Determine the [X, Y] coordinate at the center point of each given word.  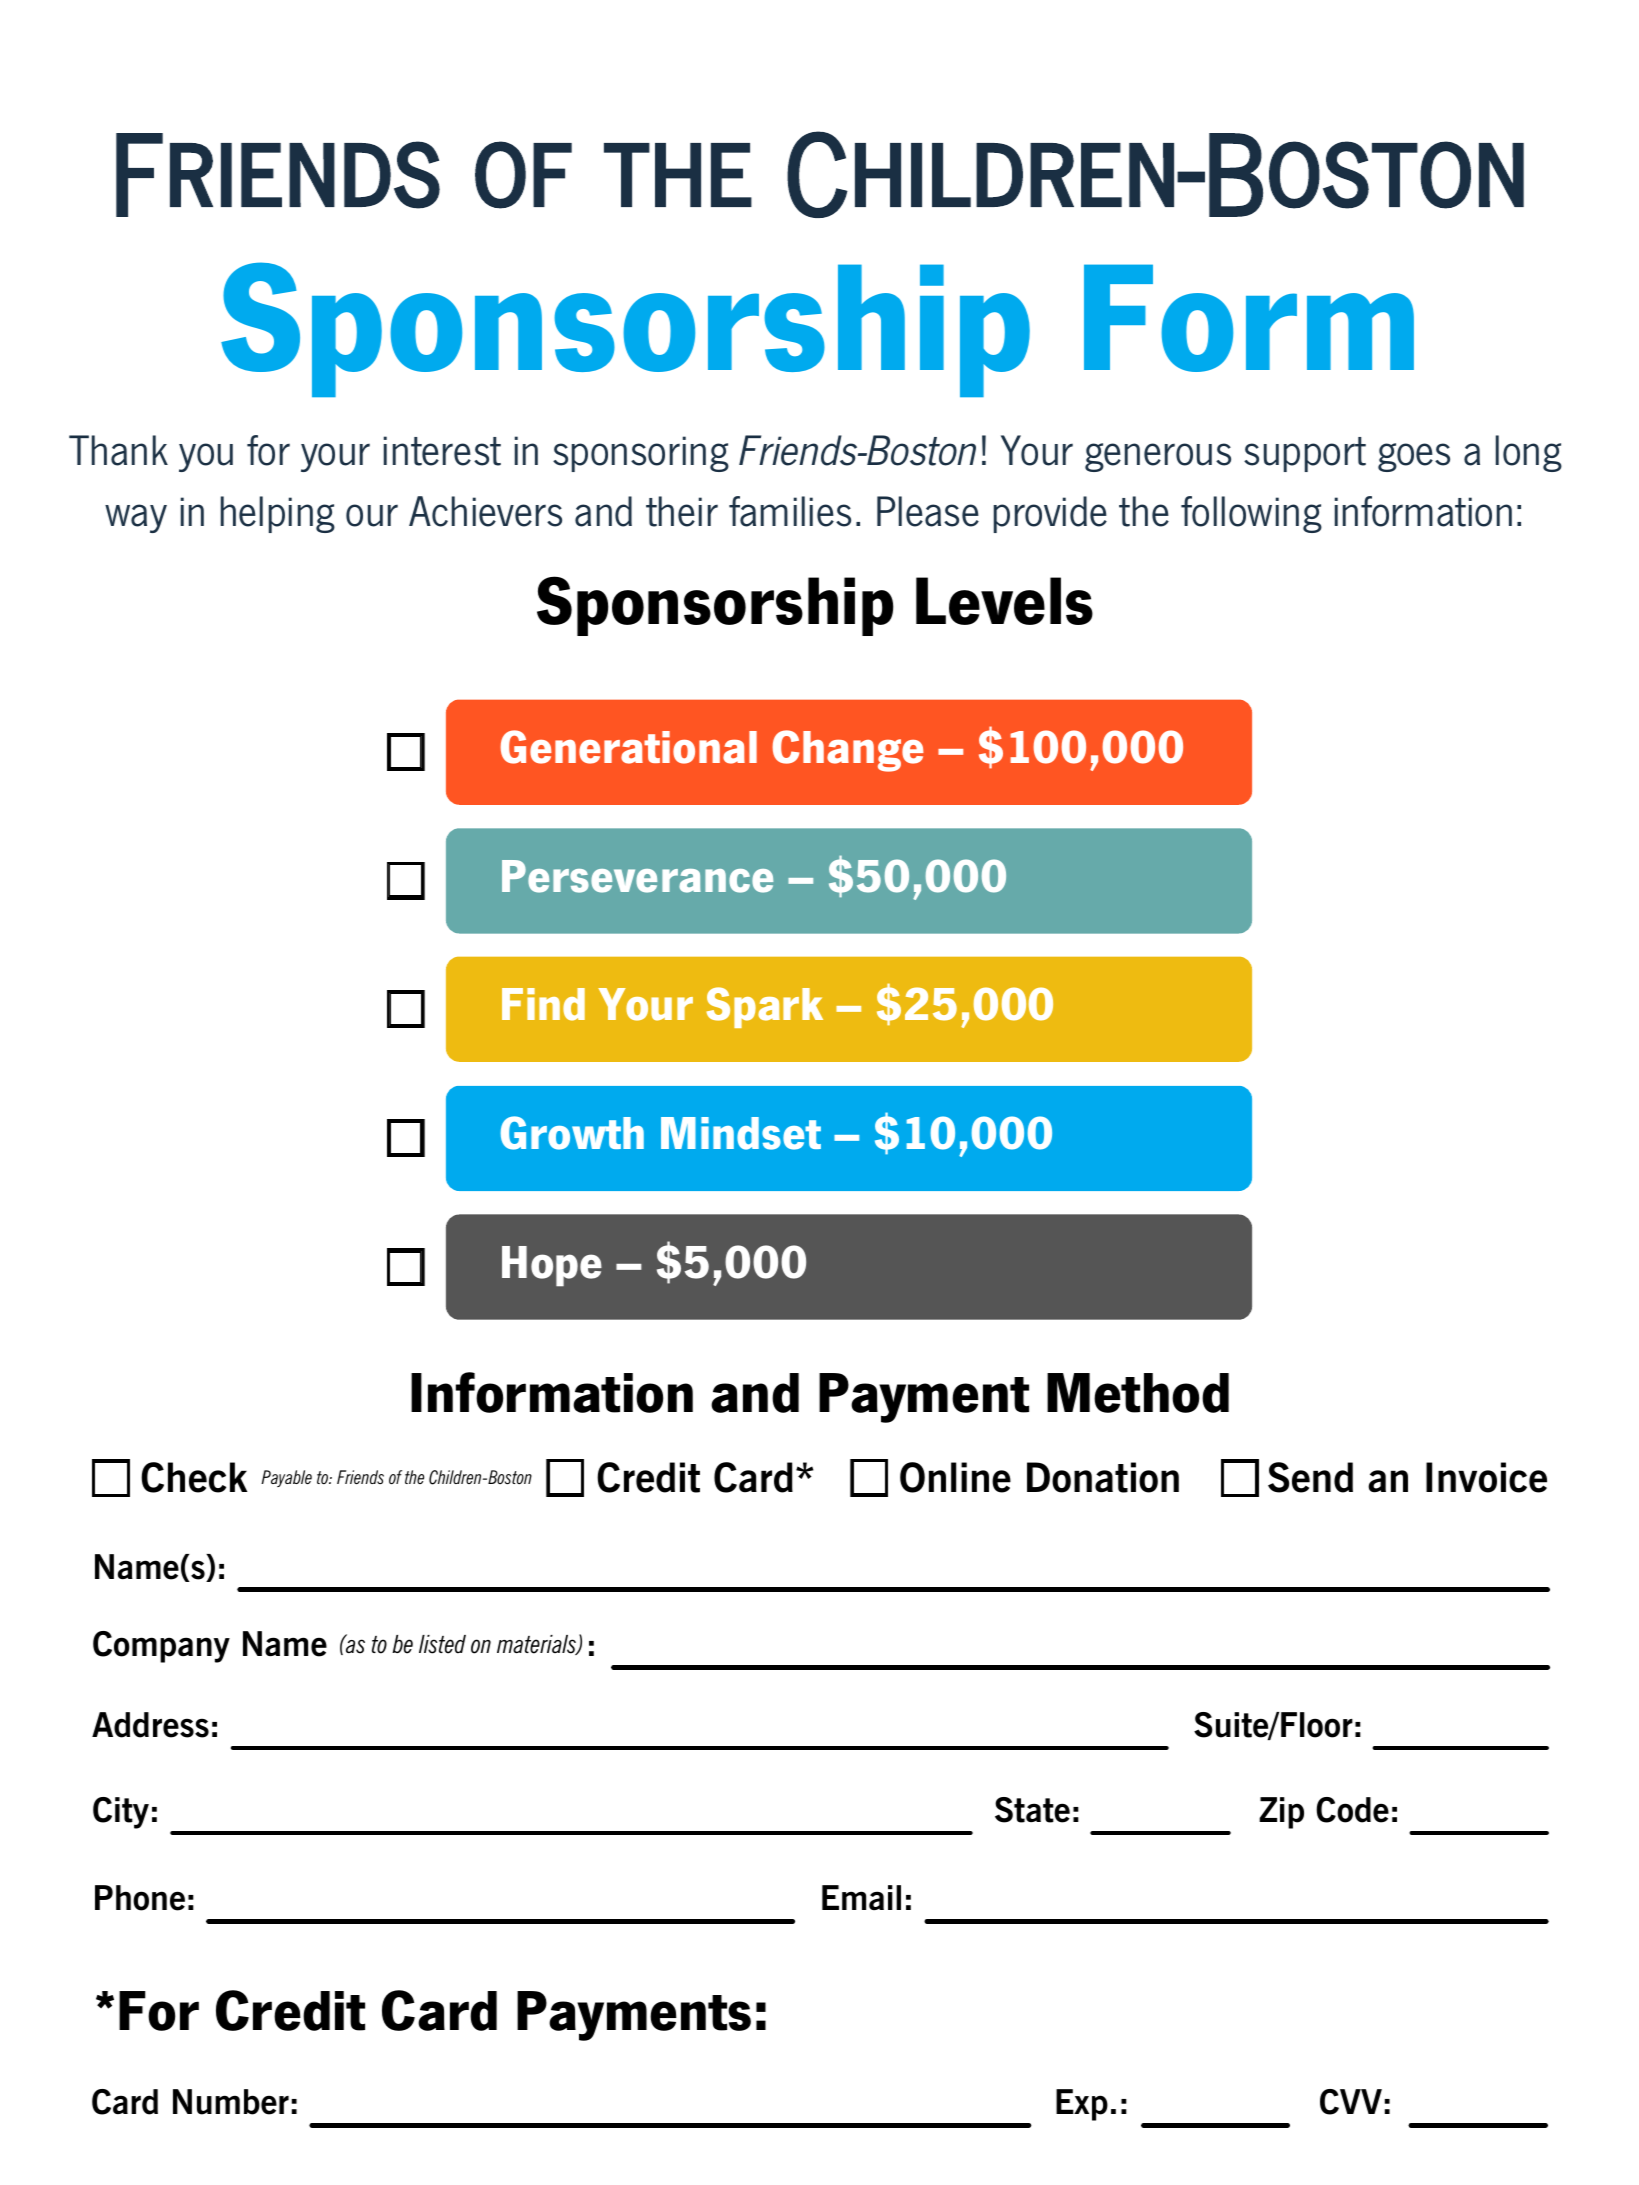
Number [231, 2102]
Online [955, 1477]
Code [1352, 1810]
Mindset [741, 1133]
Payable [286, 1478]
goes [1414, 457]
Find [543, 1004]
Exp [1082, 2105]
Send [1310, 1477]
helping [278, 514]
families [790, 511]
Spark [764, 1007]
